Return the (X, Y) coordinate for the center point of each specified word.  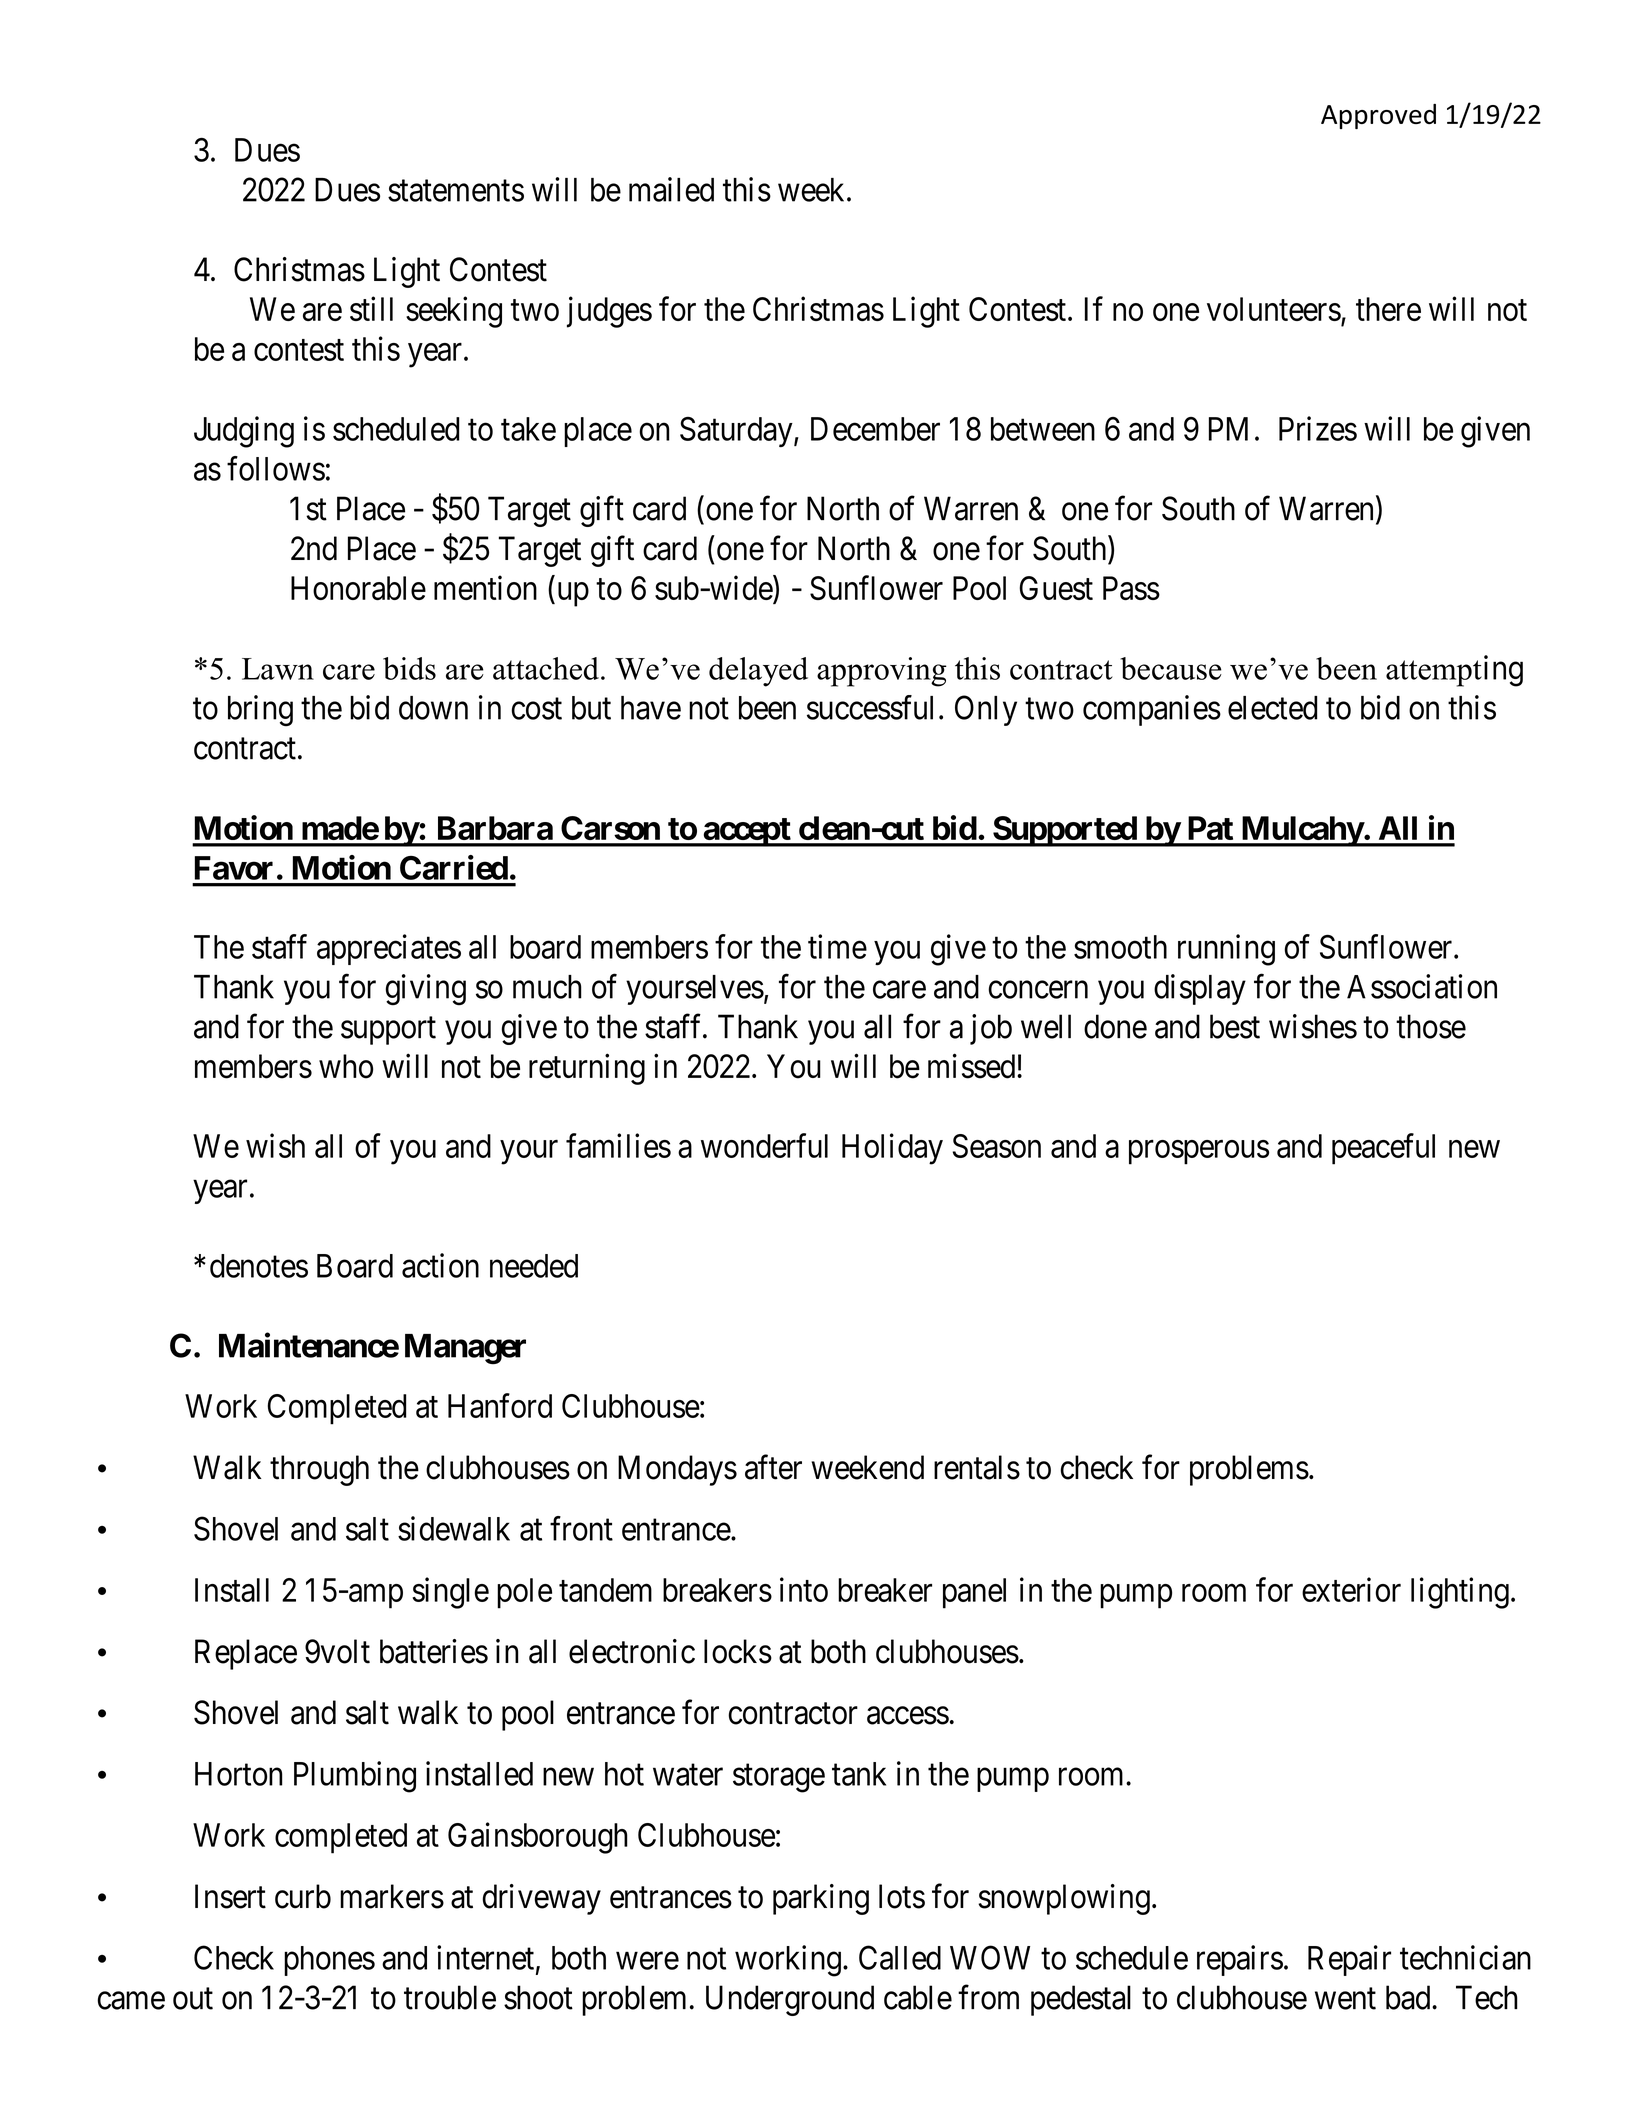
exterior (1351, 1589)
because (1171, 668)
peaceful (1383, 1149)
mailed (671, 189)
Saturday (737, 432)
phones (329, 1961)
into (804, 1589)
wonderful (764, 1145)
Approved (1378, 116)
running (1226, 950)
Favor (234, 868)
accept (746, 832)
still (371, 308)
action (440, 1265)
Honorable (358, 588)
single (450, 1593)
